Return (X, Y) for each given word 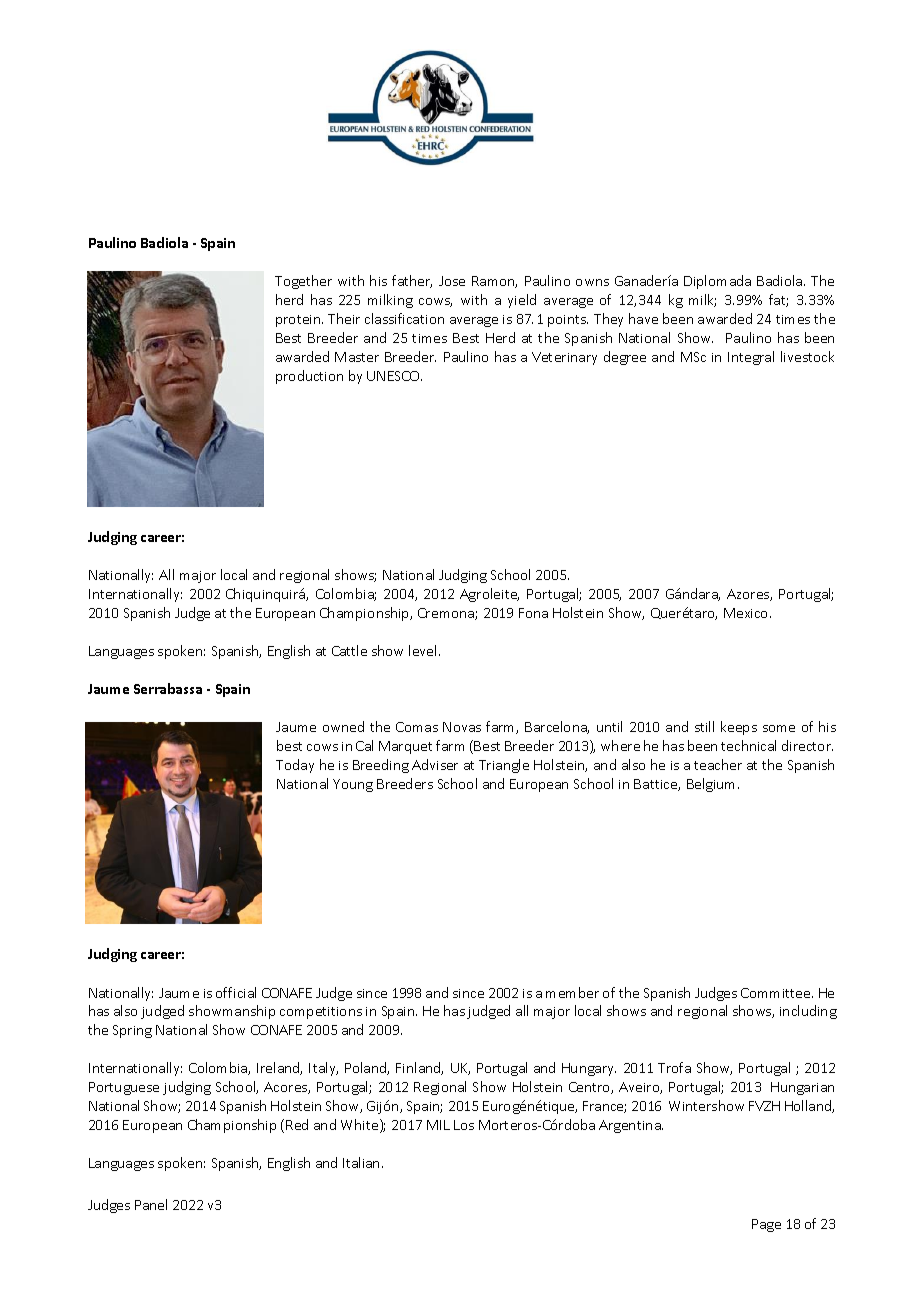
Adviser (435, 764)
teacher (718, 764)
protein (299, 321)
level (422, 650)
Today (295, 766)
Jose (452, 281)
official (236, 992)
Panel (151, 1204)
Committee (777, 993)
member (572, 992)
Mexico (747, 613)
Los (464, 1125)
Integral (751, 358)
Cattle (349, 650)
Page (766, 1225)
